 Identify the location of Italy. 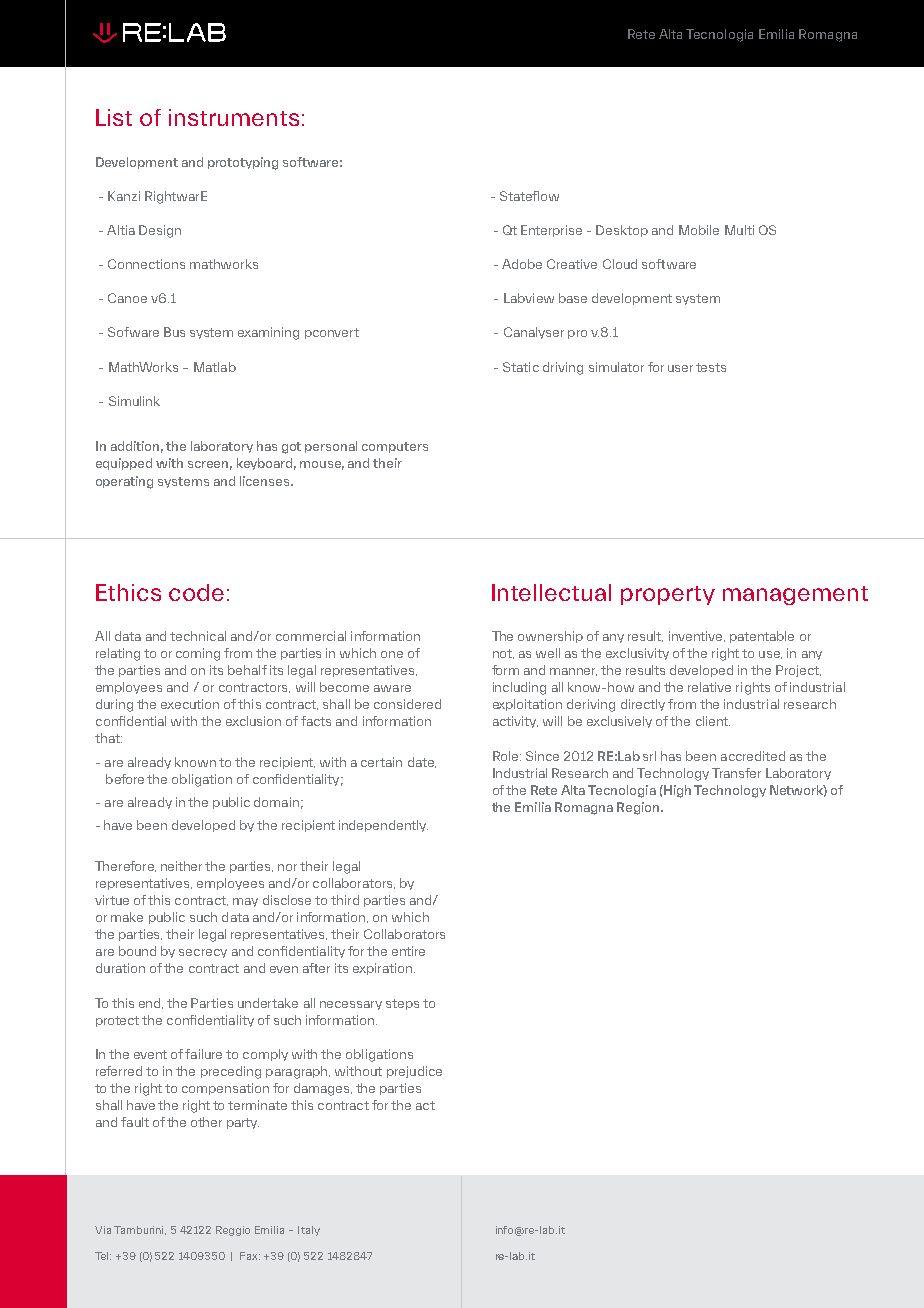
(309, 1231).
